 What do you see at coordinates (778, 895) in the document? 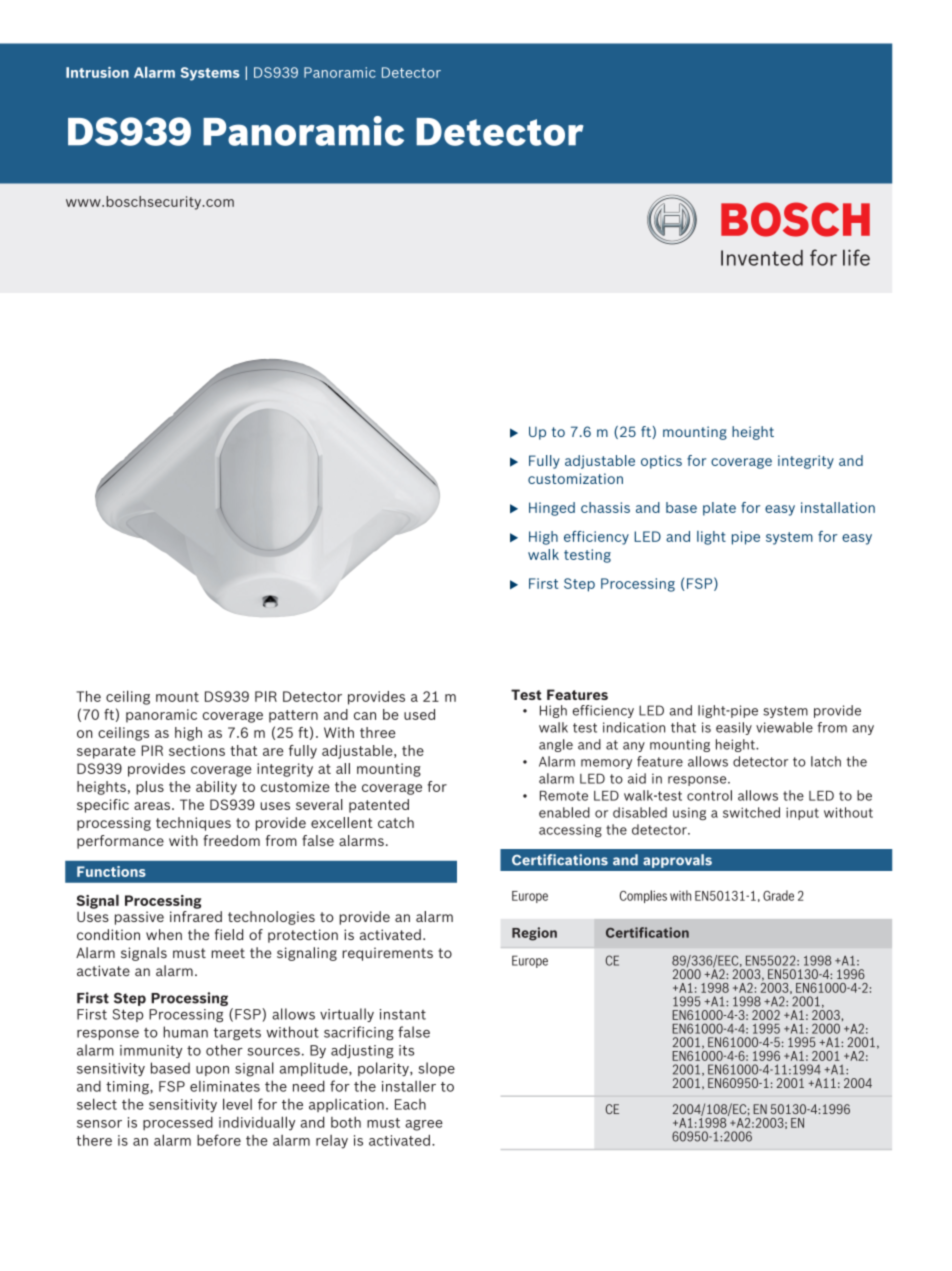
I see `Grade` at bounding box center [778, 895].
